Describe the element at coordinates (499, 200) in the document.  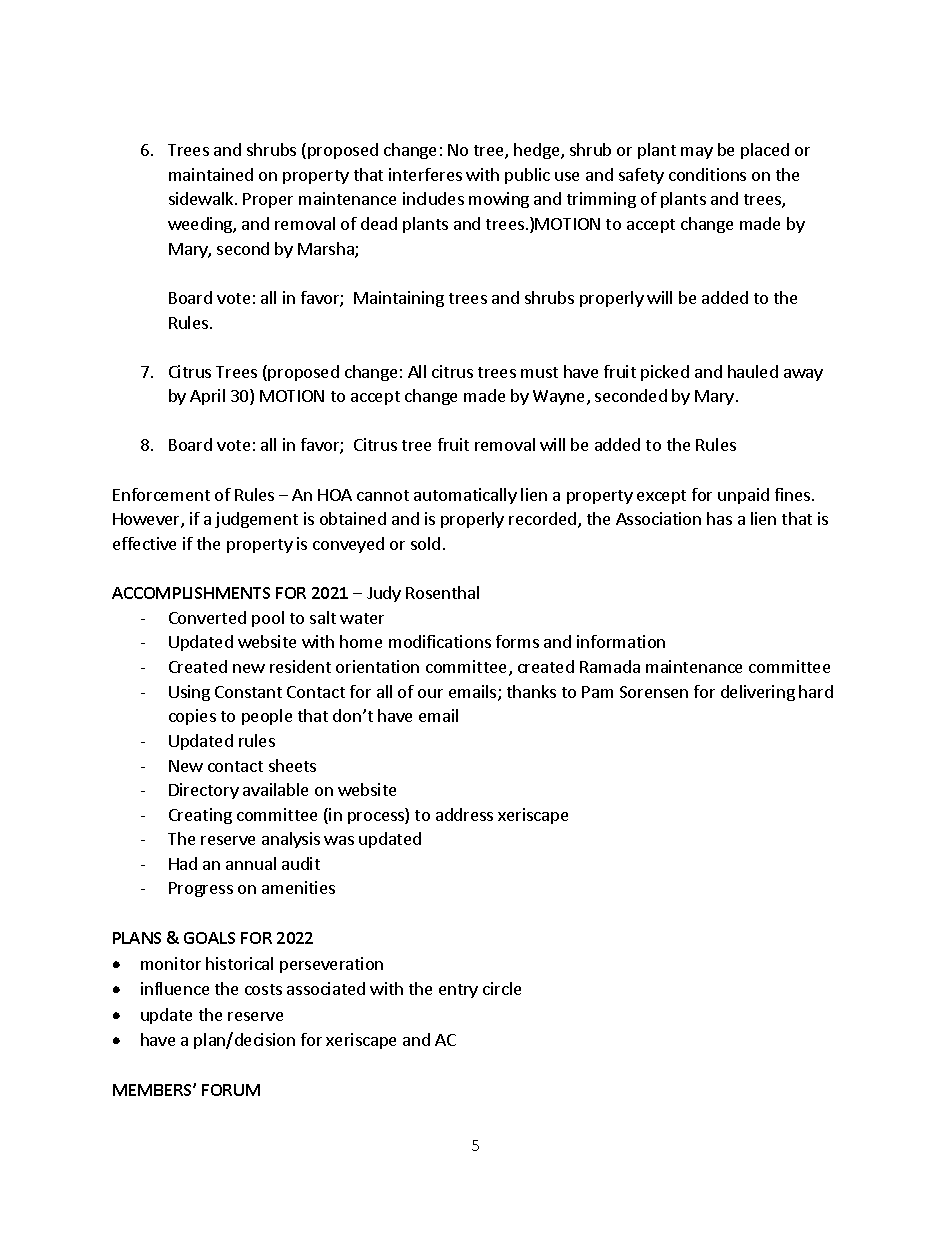
I see `mowing` at that location.
